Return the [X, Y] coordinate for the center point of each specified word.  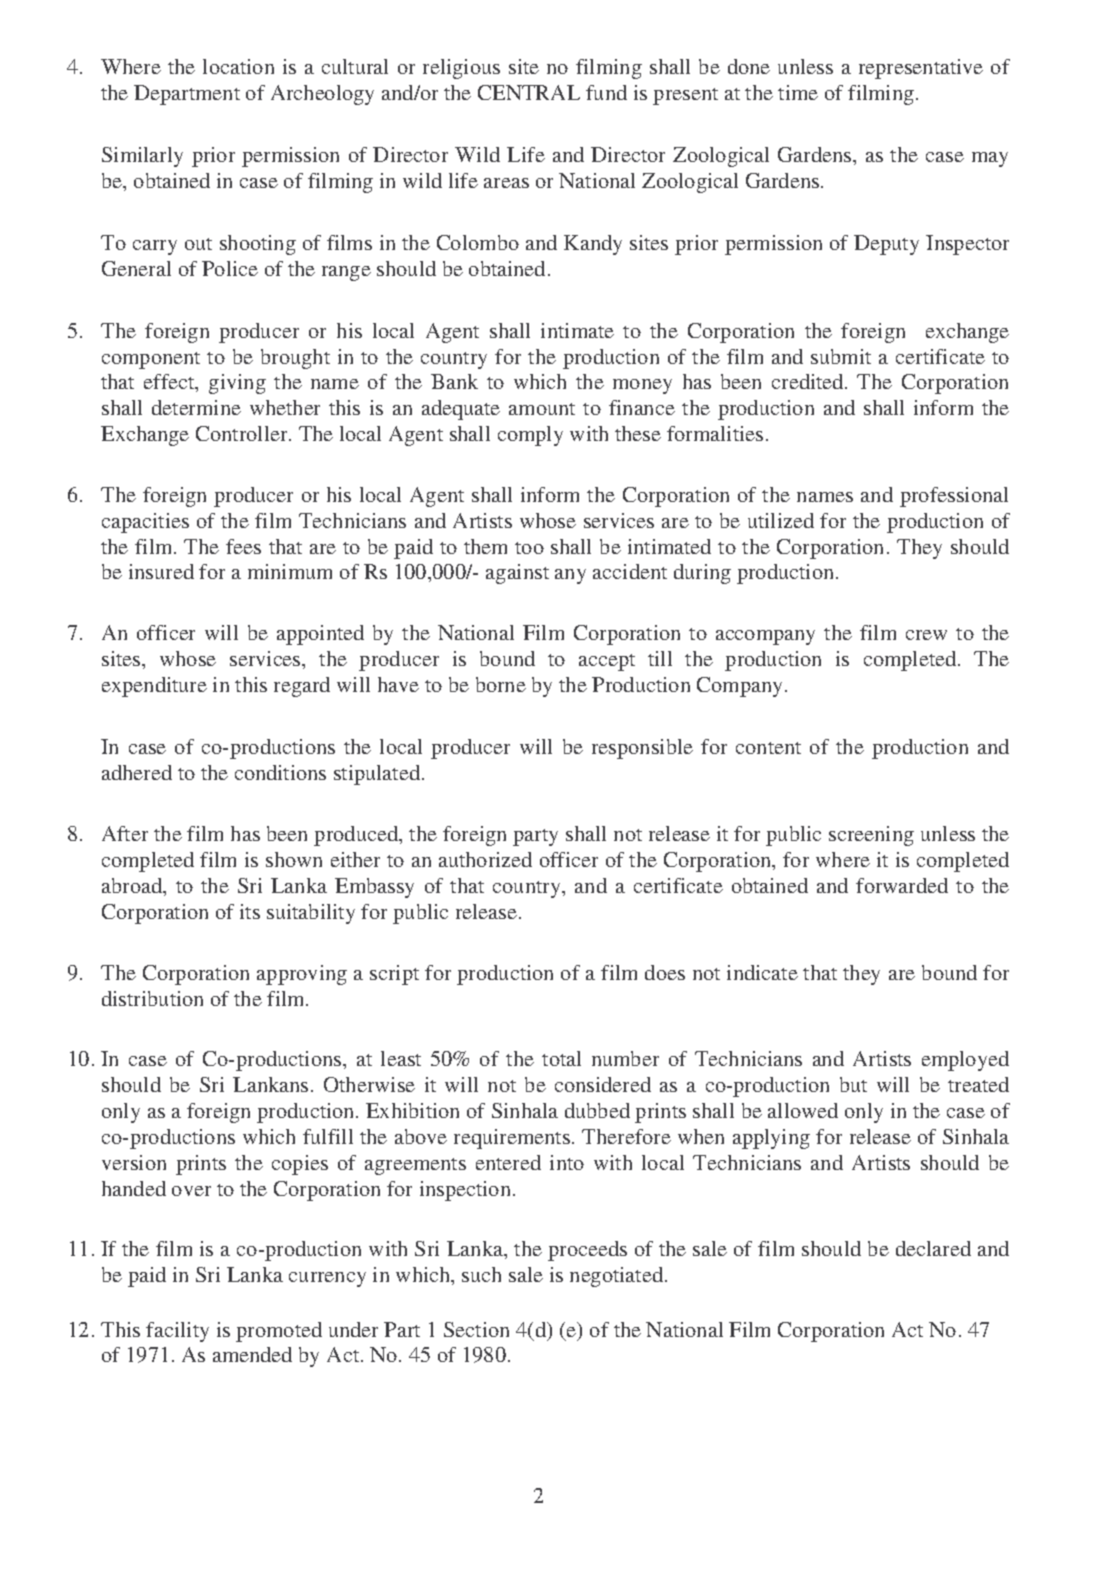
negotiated [616, 1277]
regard [302, 687]
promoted [279, 1332]
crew [926, 635]
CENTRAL [529, 92]
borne [501, 684]
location [238, 66]
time [798, 92]
